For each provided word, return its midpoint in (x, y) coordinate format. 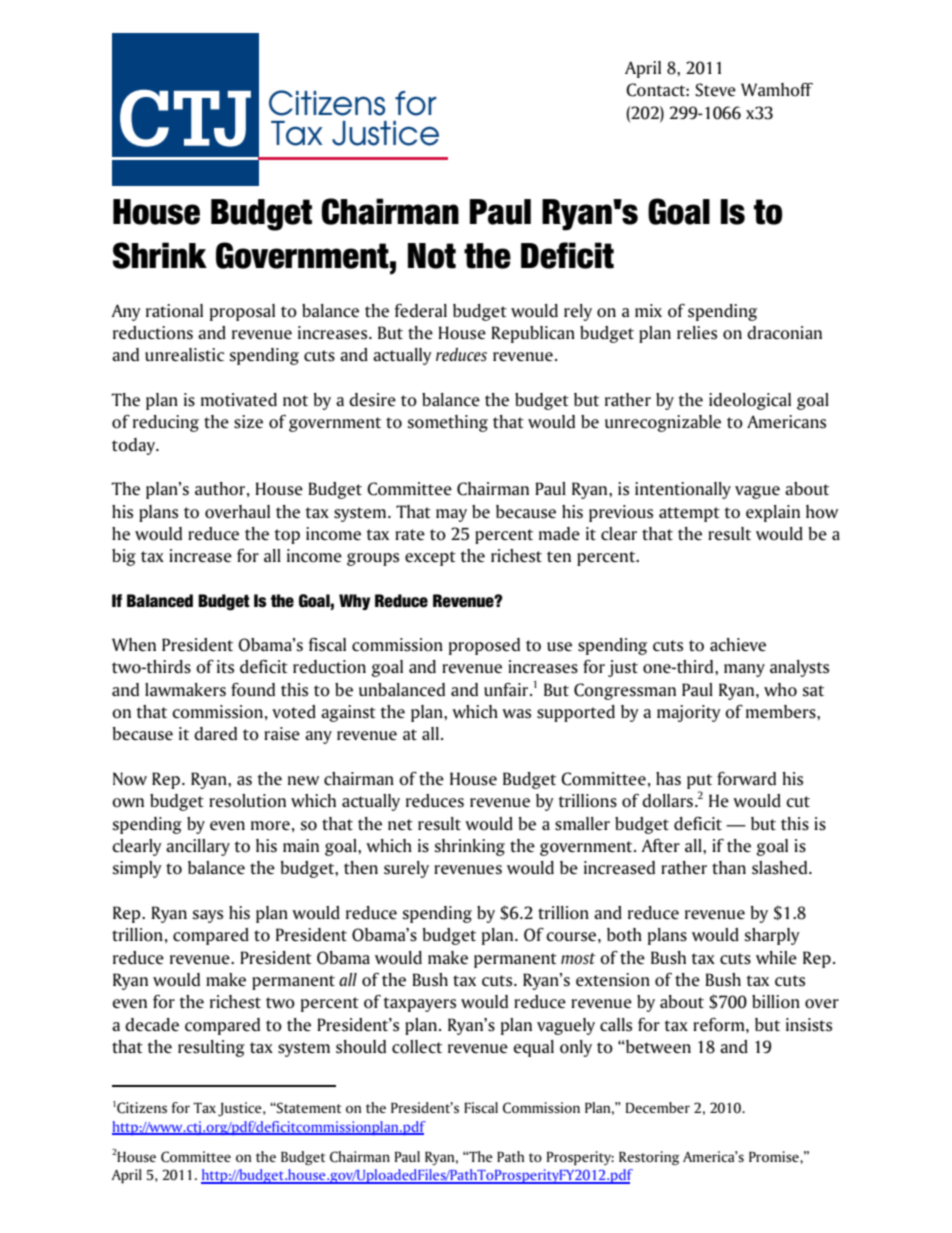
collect (417, 1047)
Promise (775, 1156)
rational (174, 311)
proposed (484, 646)
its (225, 667)
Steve (715, 90)
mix (648, 310)
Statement (308, 1108)
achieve (738, 645)
